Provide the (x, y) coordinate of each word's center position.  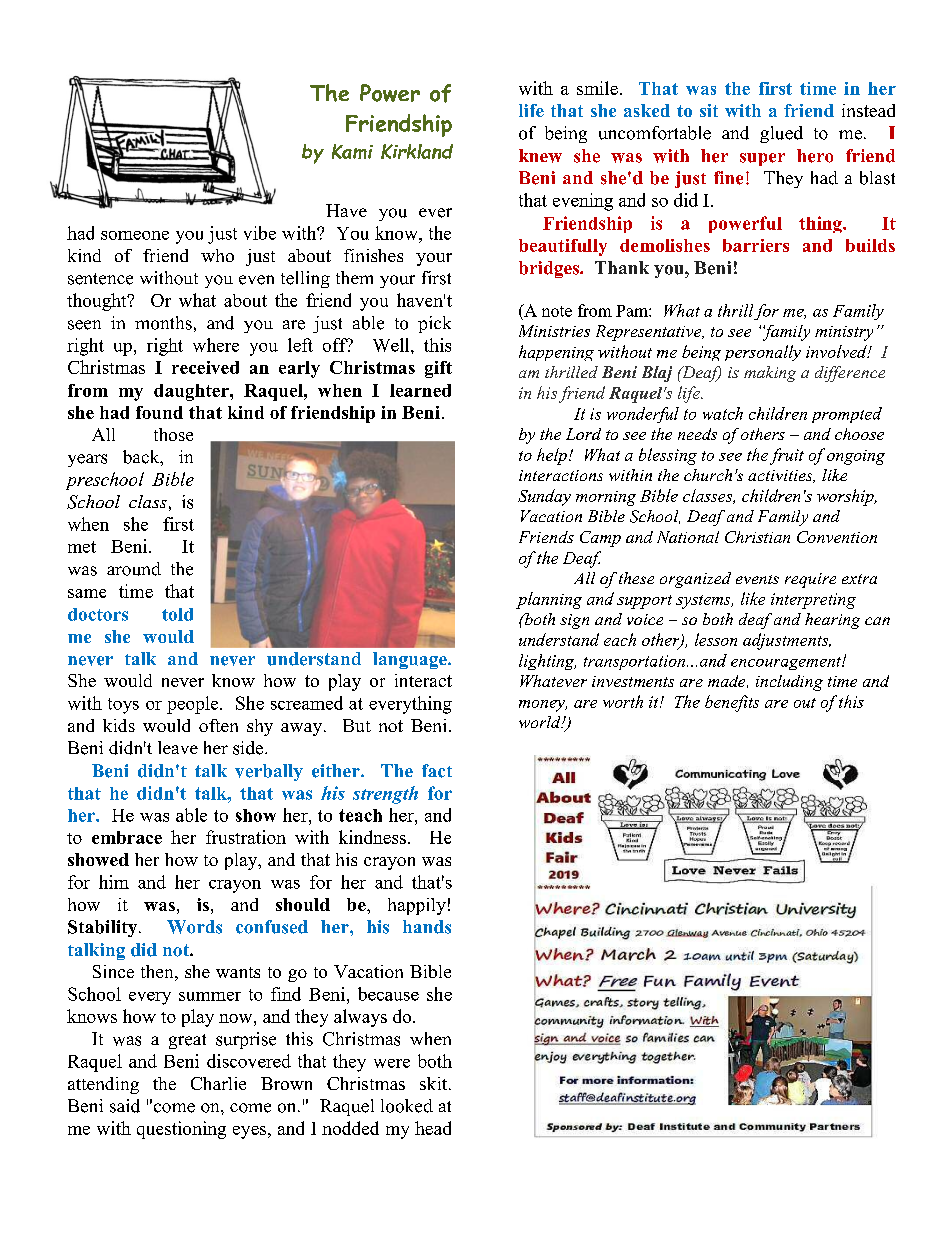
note (557, 311)
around (134, 569)
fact (437, 771)
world (541, 722)
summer (210, 996)
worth (623, 701)
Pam (633, 311)
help (552, 456)
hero (815, 156)
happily (417, 906)
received (205, 367)
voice (645, 619)
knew (540, 156)
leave (178, 747)
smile (597, 88)
